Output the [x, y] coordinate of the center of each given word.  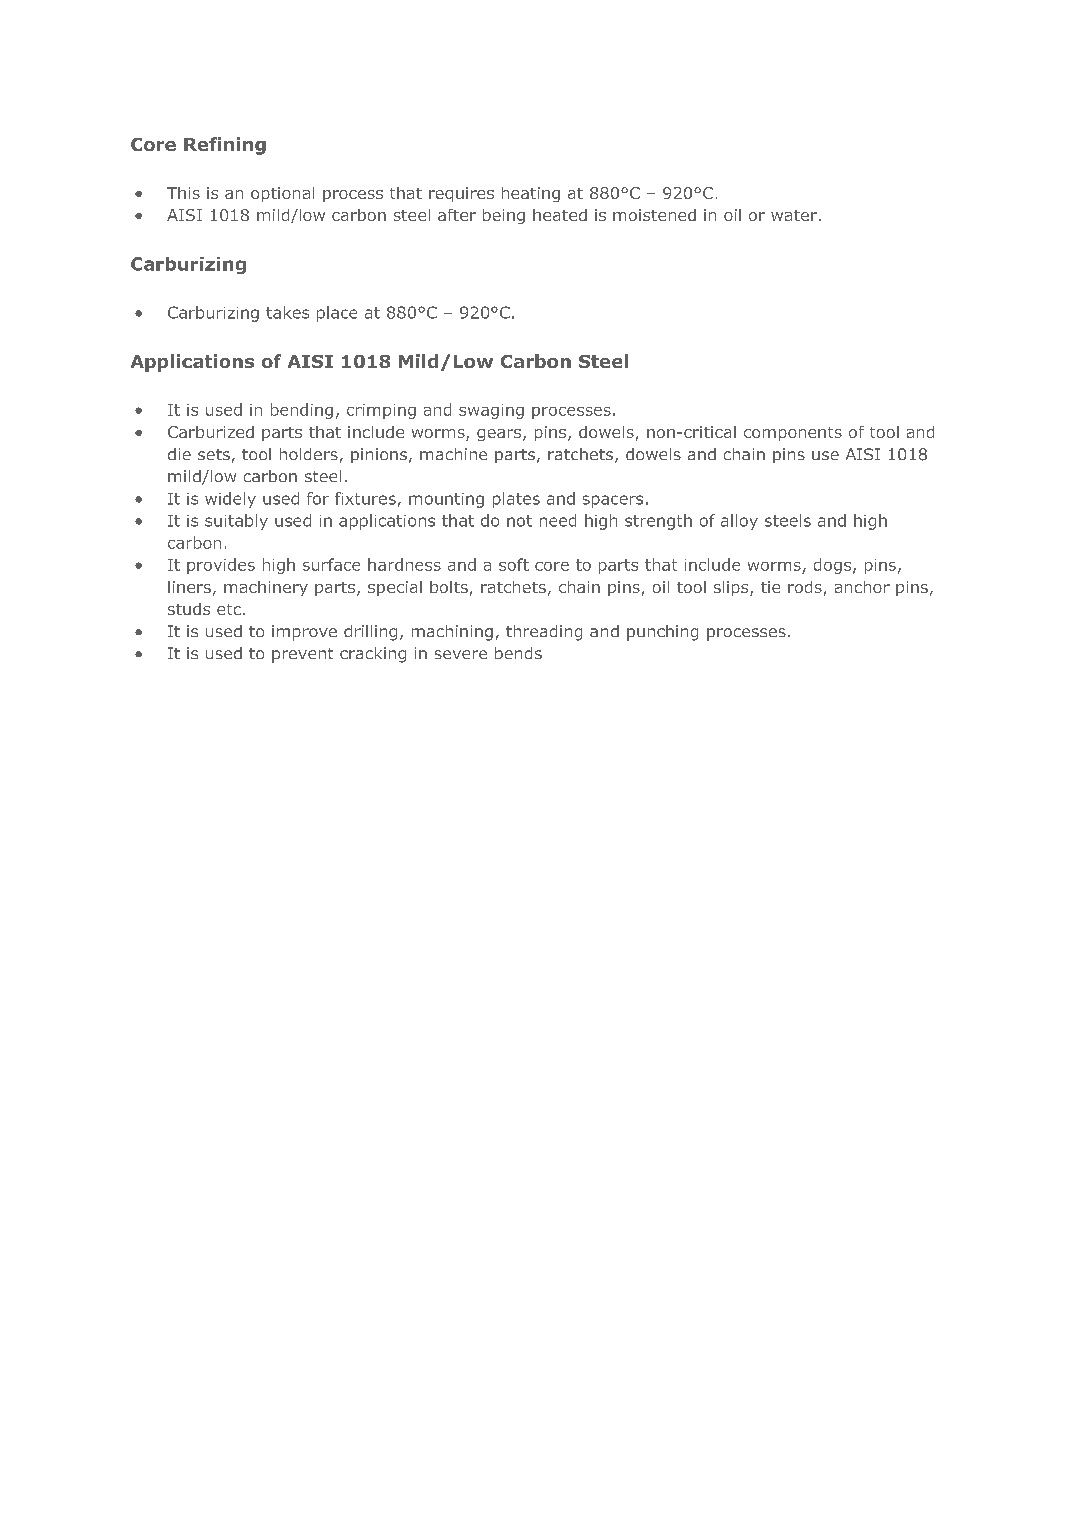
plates [516, 500]
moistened [654, 215]
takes [287, 312]
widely [230, 500]
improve [304, 633]
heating [531, 194]
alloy [739, 522]
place [337, 314]
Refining [225, 146]
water [794, 215]
